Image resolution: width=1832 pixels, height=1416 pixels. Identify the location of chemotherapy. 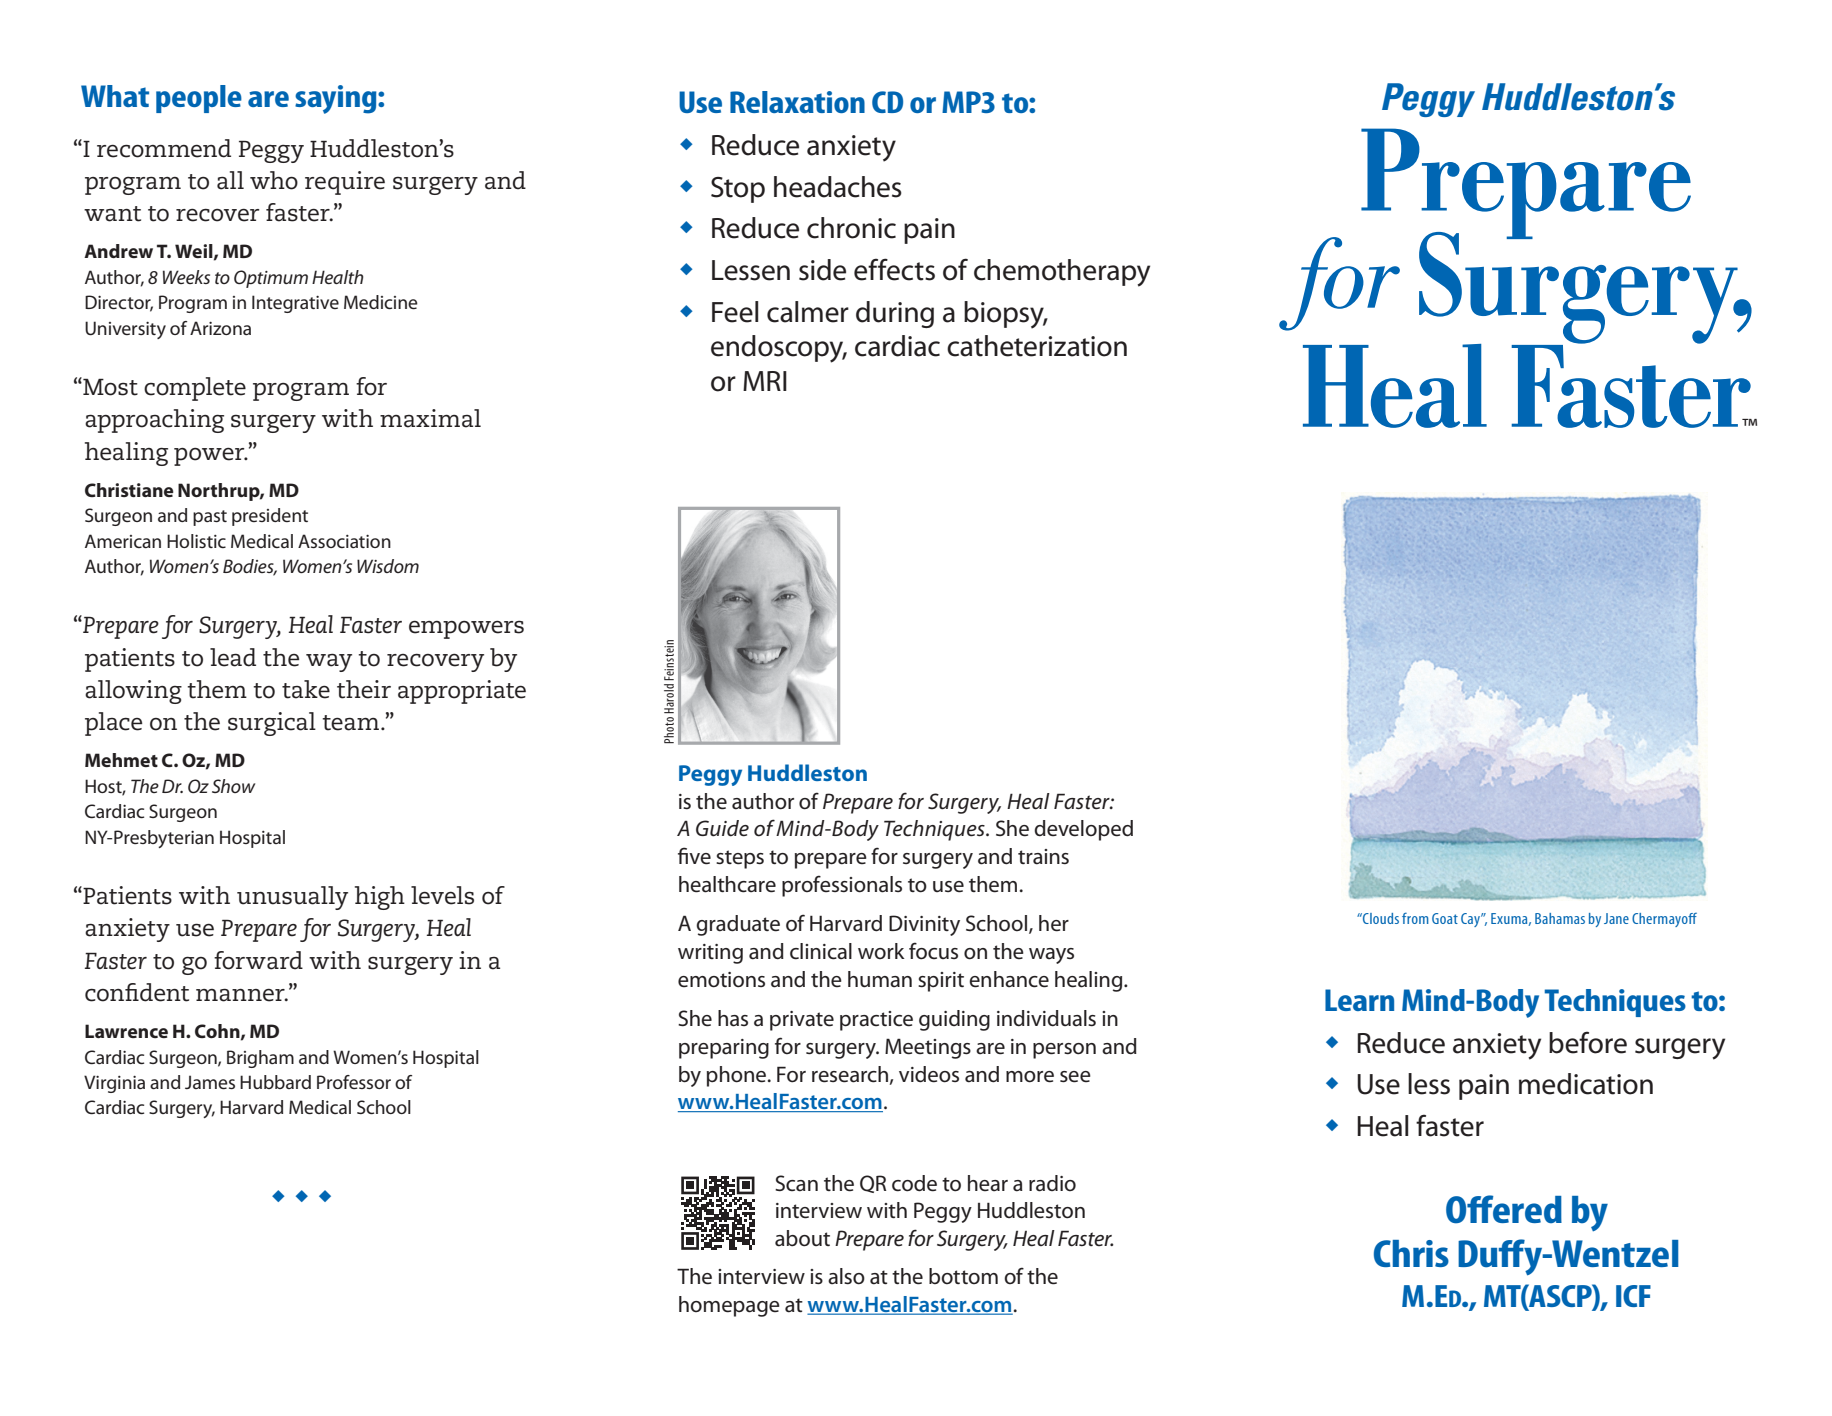
(1062, 273).
